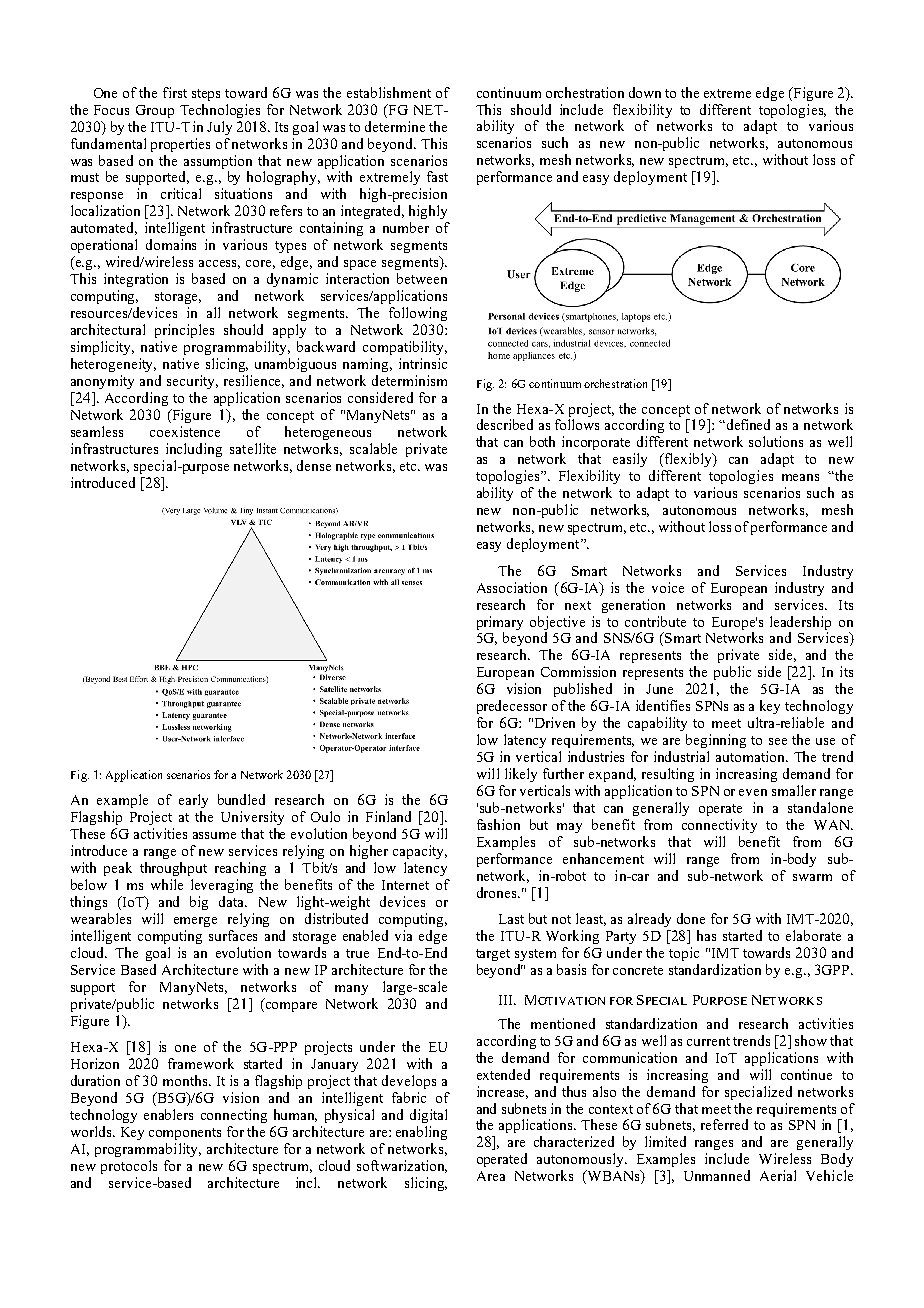 The width and height of the screenshot is (924, 1308). What do you see at coordinates (185, 1134) in the screenshot?
I see `components` at bounding box center [185, 1134].
